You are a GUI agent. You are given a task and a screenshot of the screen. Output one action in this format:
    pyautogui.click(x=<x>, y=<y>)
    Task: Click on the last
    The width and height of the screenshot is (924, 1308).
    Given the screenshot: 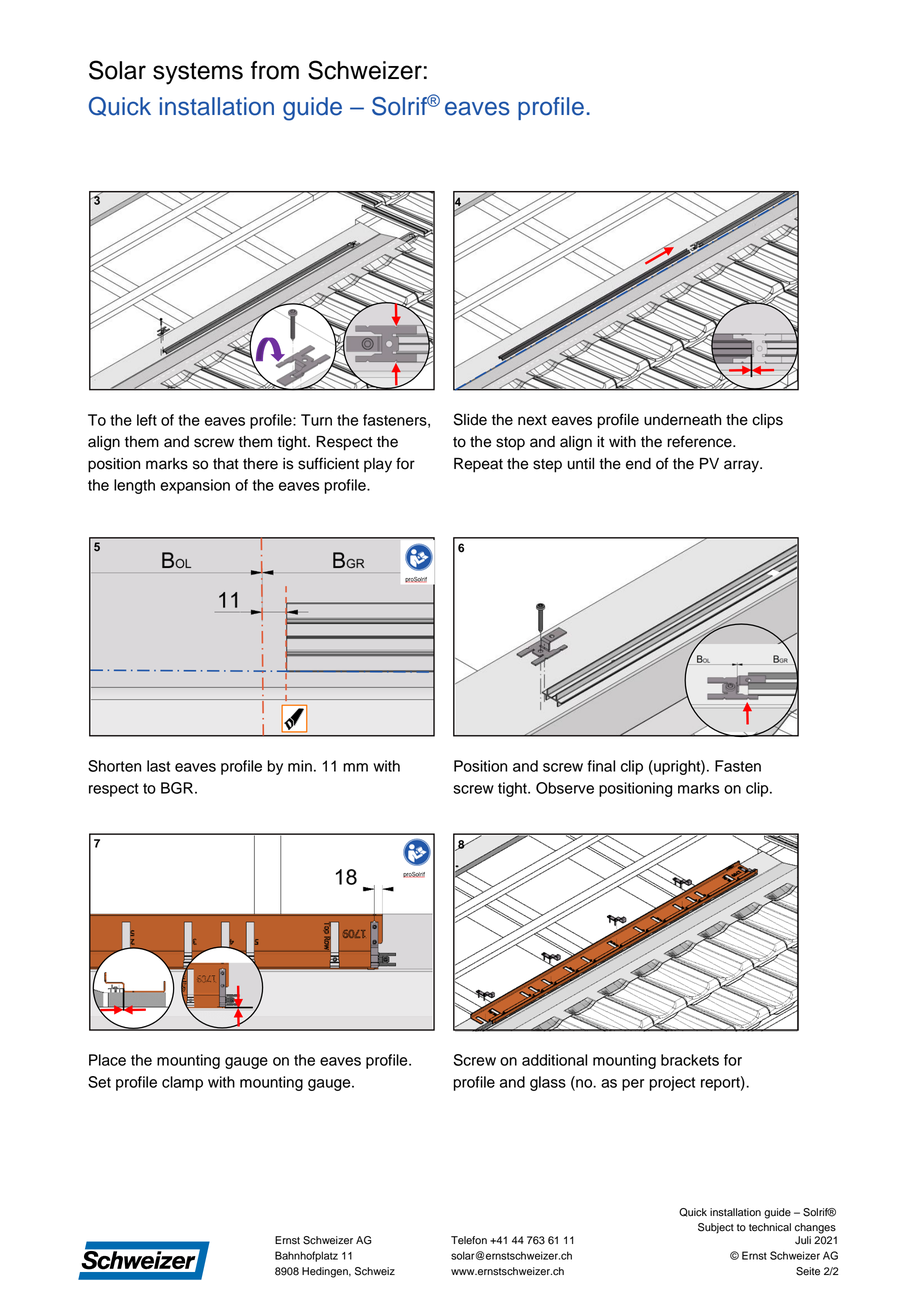 What is the action you would take?
    pyautogui.click(x=158, y=766)
